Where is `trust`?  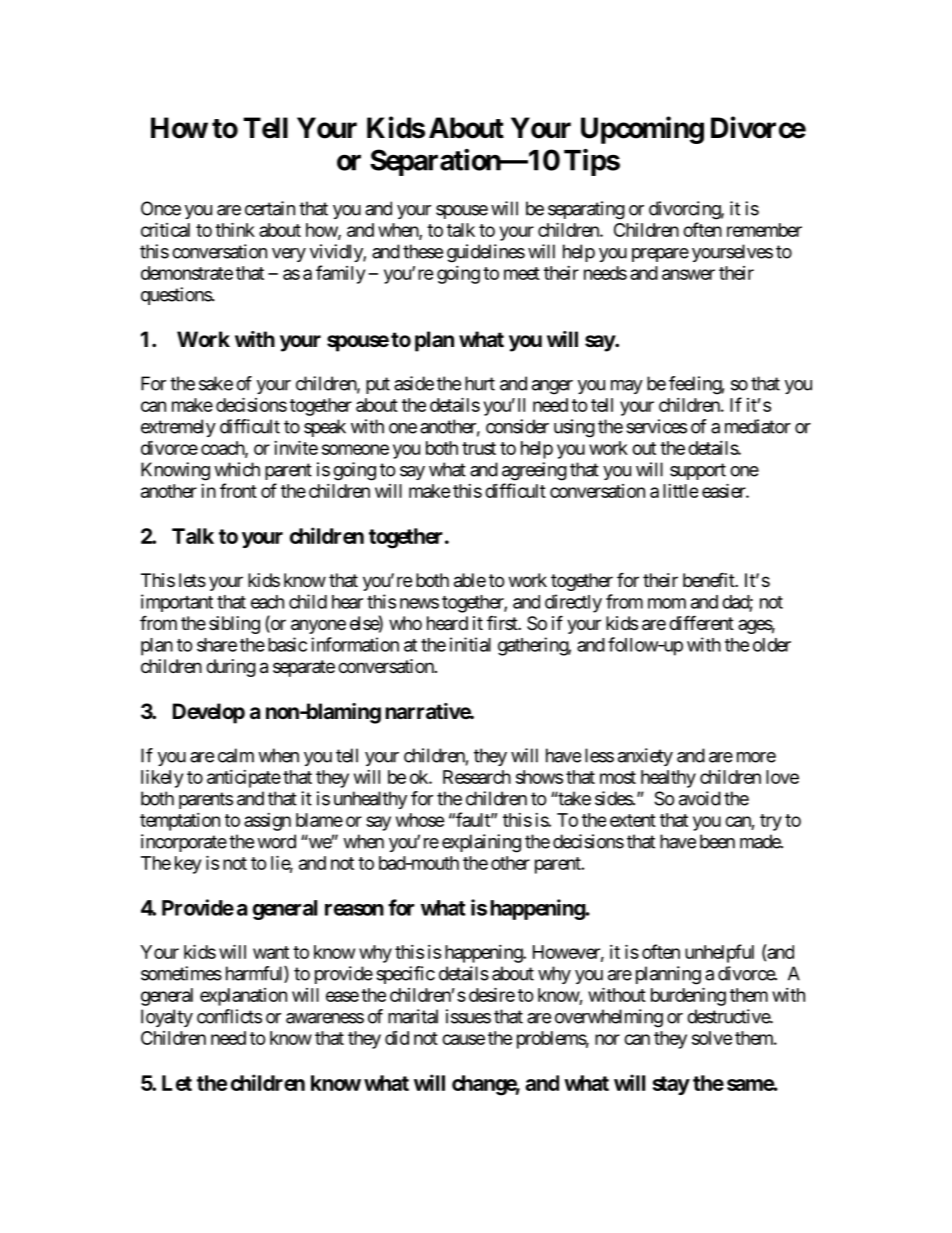 trust is located at coordinates (479, 448).
